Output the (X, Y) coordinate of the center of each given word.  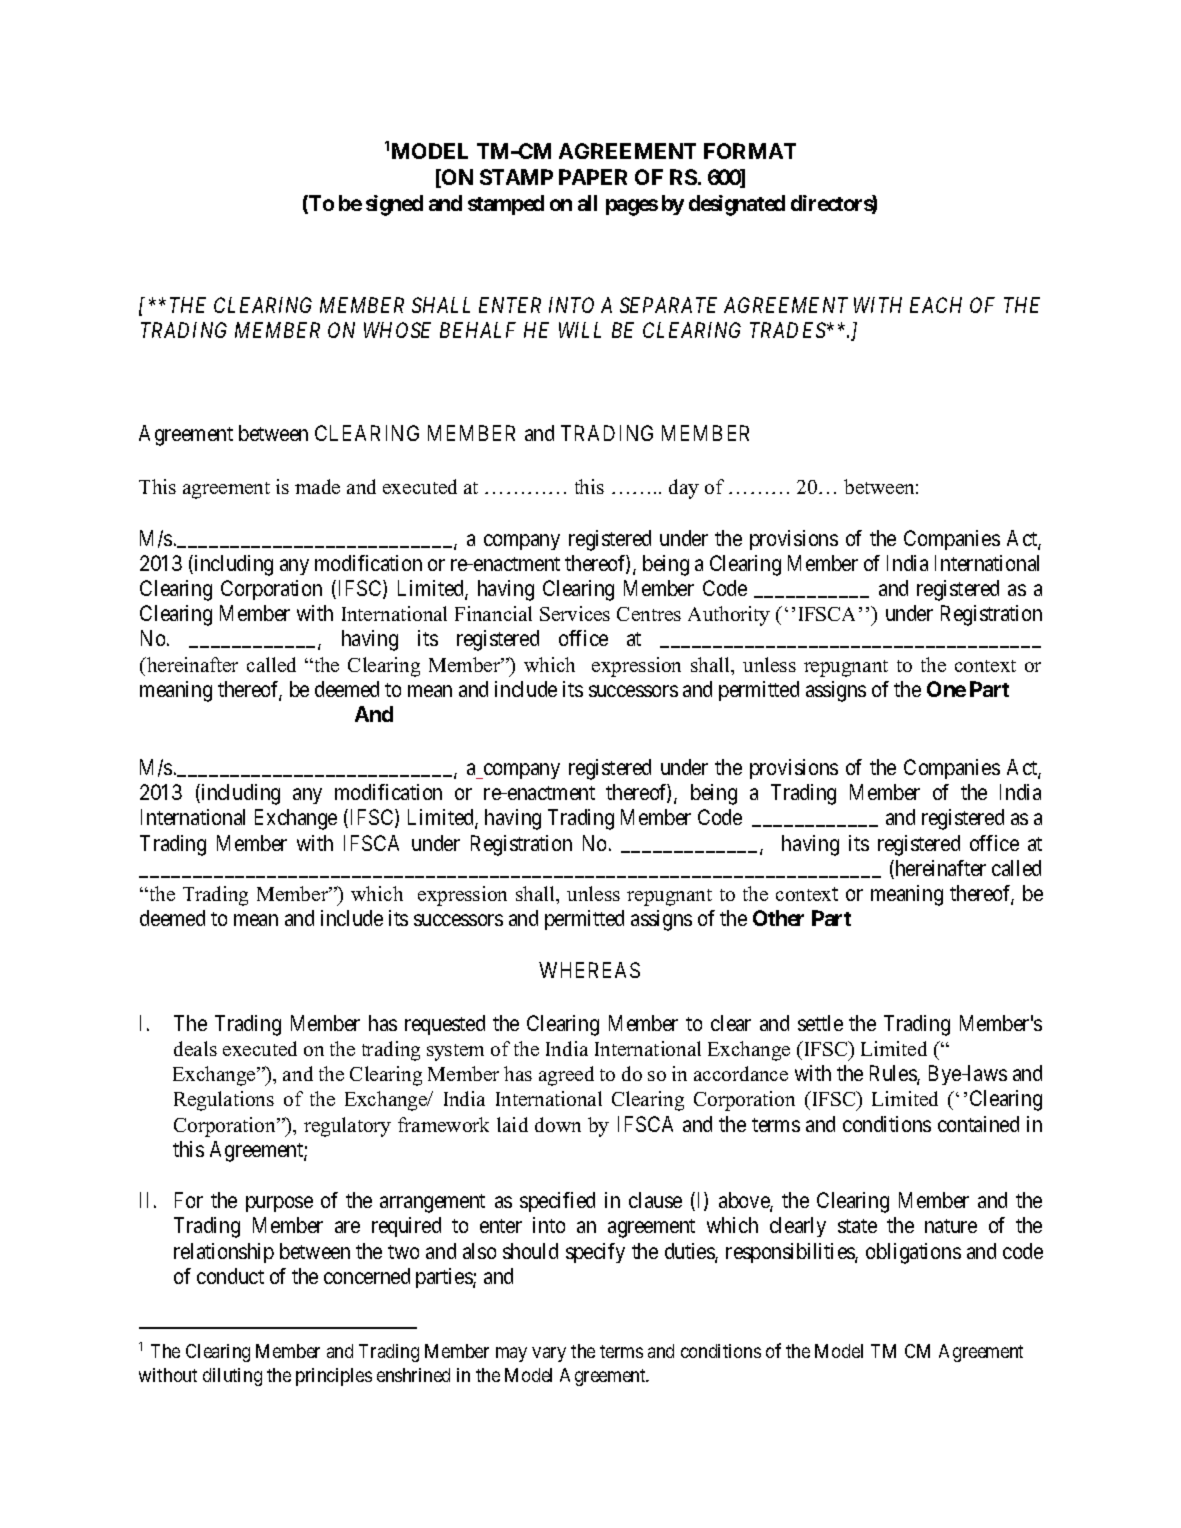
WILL (580, 330)
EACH (936, 305)
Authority (729, 616)
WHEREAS (589, 970)
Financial (493, 613)
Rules (894, 1074)
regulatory (347, 1127)
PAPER (593, 177)
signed (394, 205)
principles (334, 1377)
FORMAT (750, 151)
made (317, 486)
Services (575, 613)
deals (195, 1048)
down (558, 1124)
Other (778, 918)
